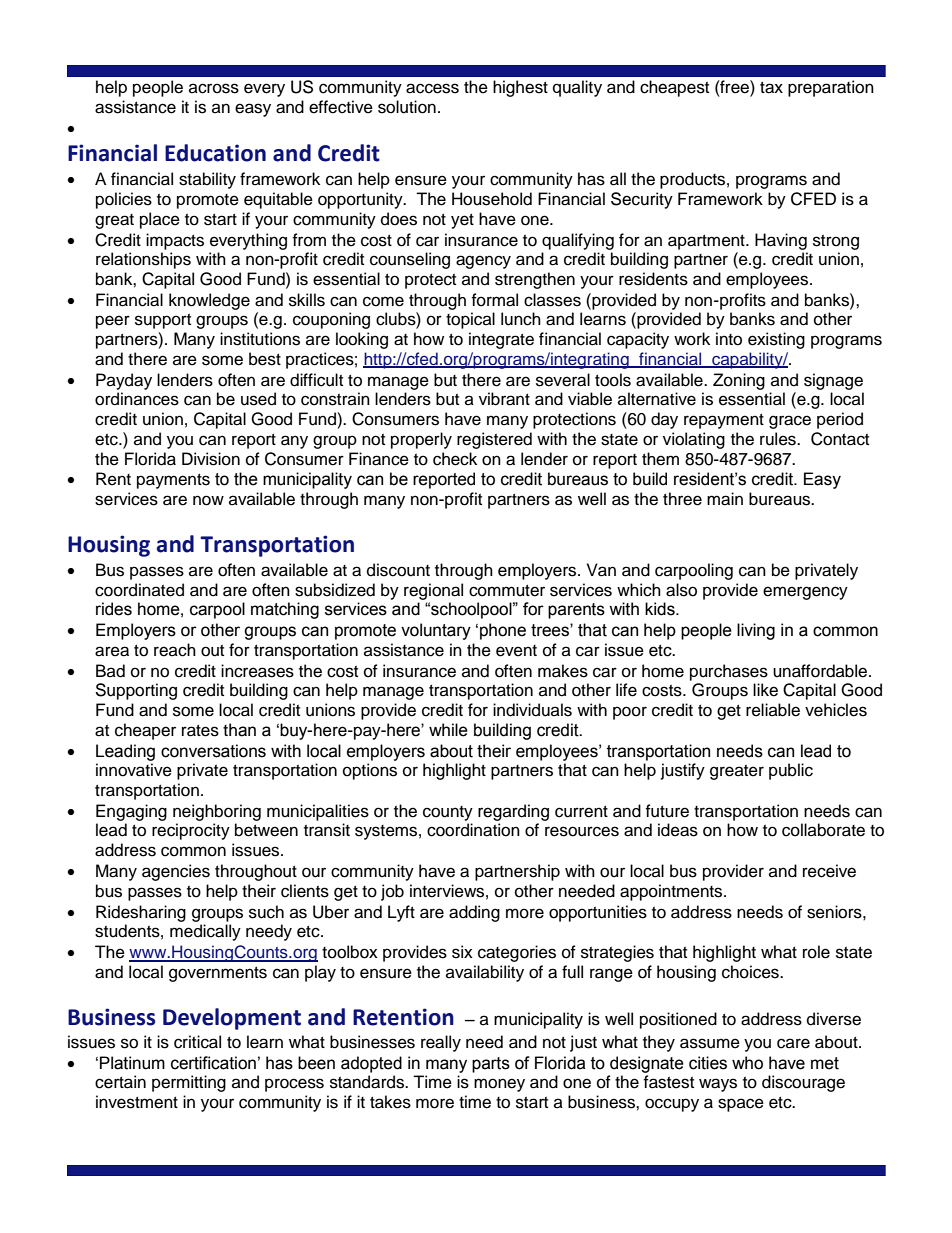  I want to click on across, so click(214, 88).
